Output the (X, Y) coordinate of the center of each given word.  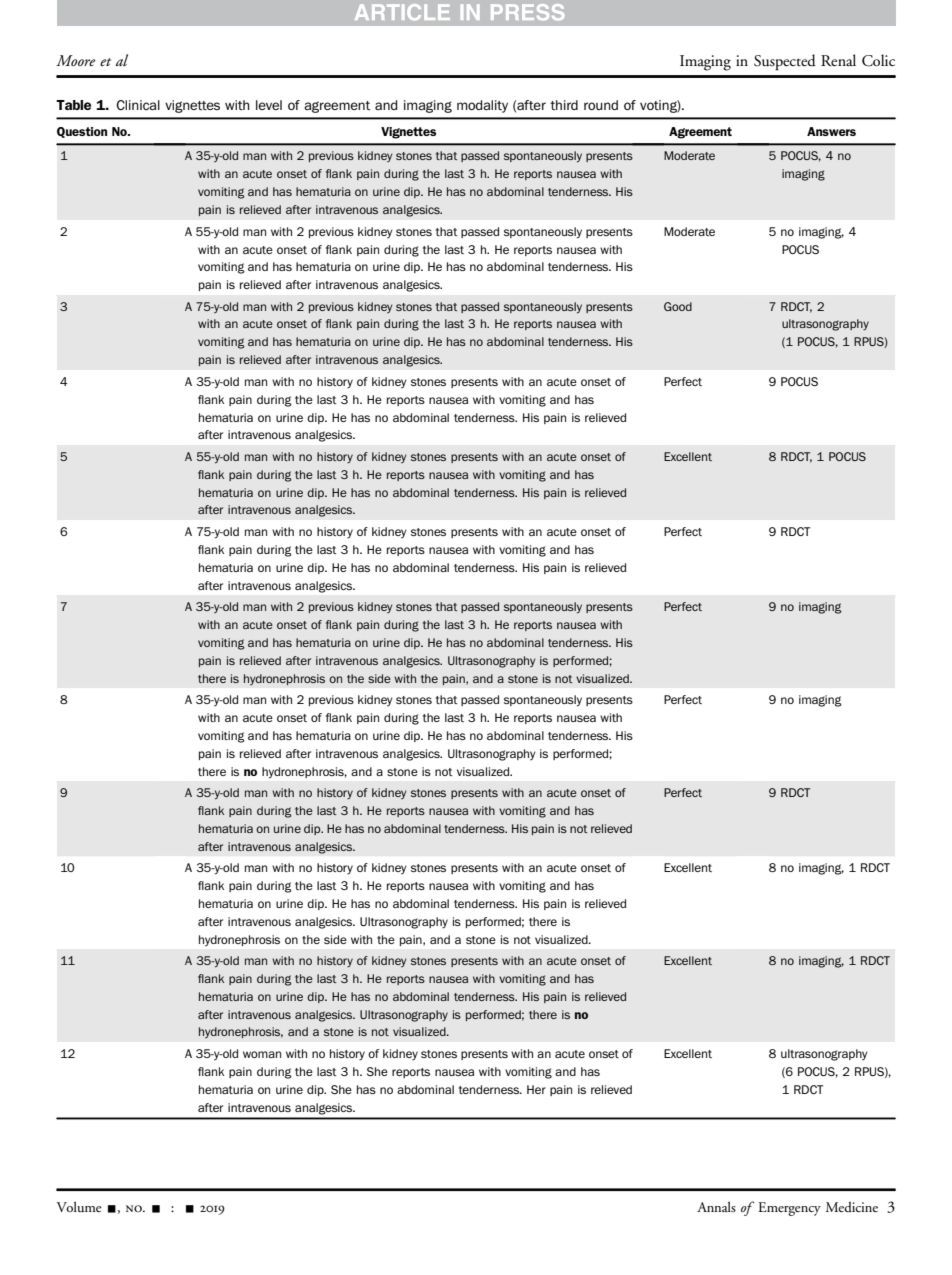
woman (262, 1054)
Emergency (789, 1209)
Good (678, 306)
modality (482, 106)
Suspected (785, 62)
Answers (831, 131)
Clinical (138, 105)
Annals (716, 1206)
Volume (79, 1206)
